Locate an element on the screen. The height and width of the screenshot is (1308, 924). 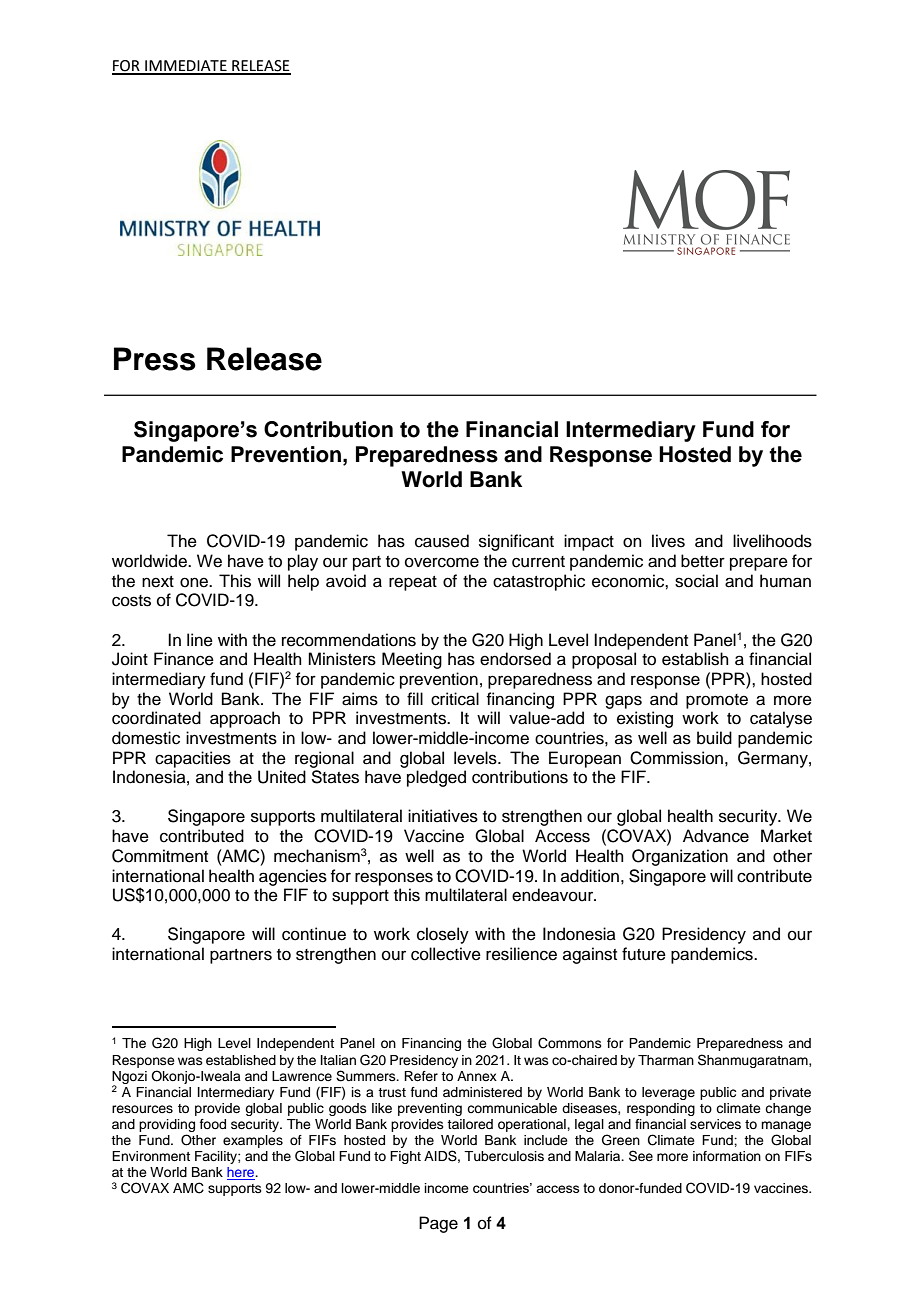
Press is located at coordinates (155, 359).
